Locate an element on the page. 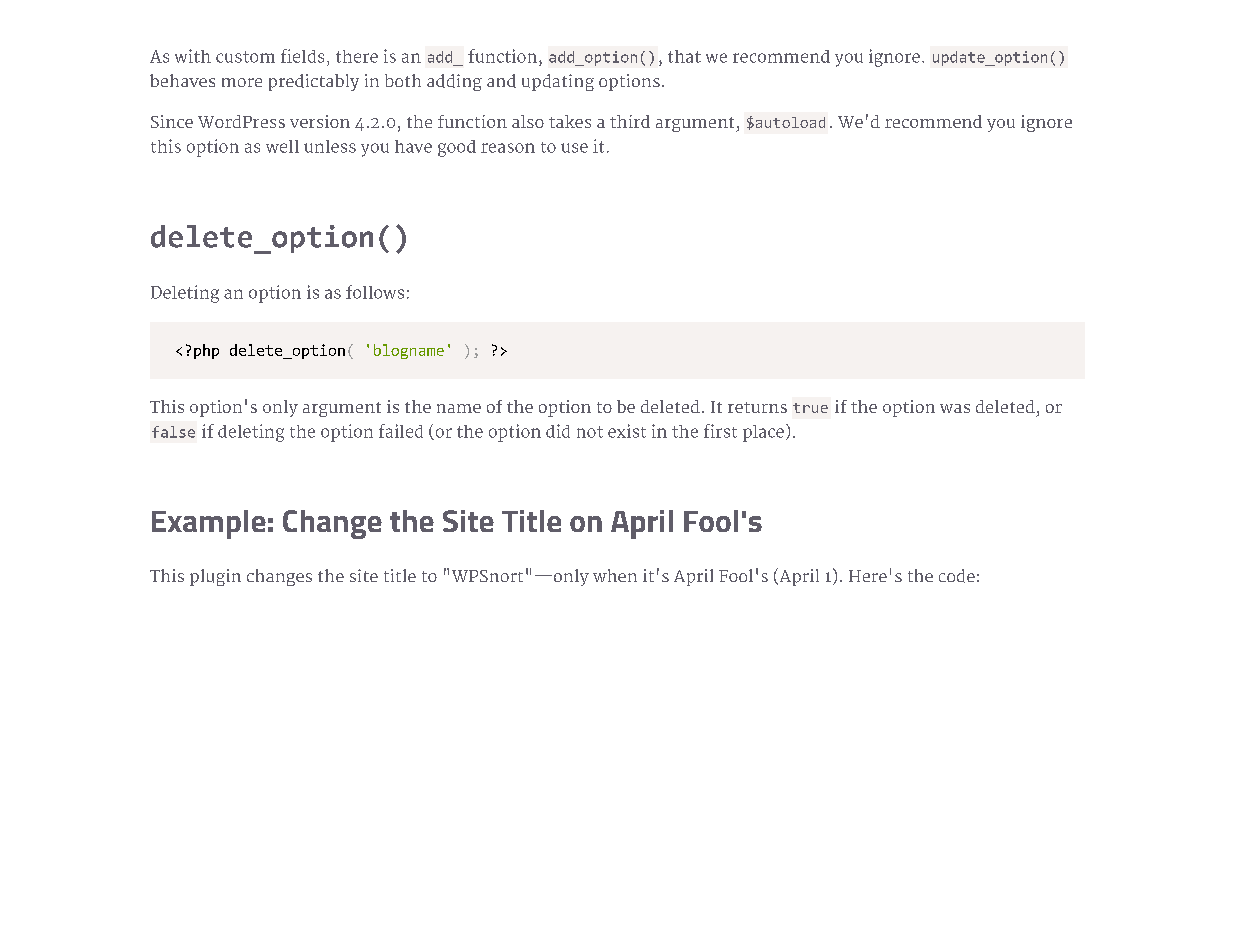 This image has width=1233, height=952. did is located at coordinates (558, 431).
